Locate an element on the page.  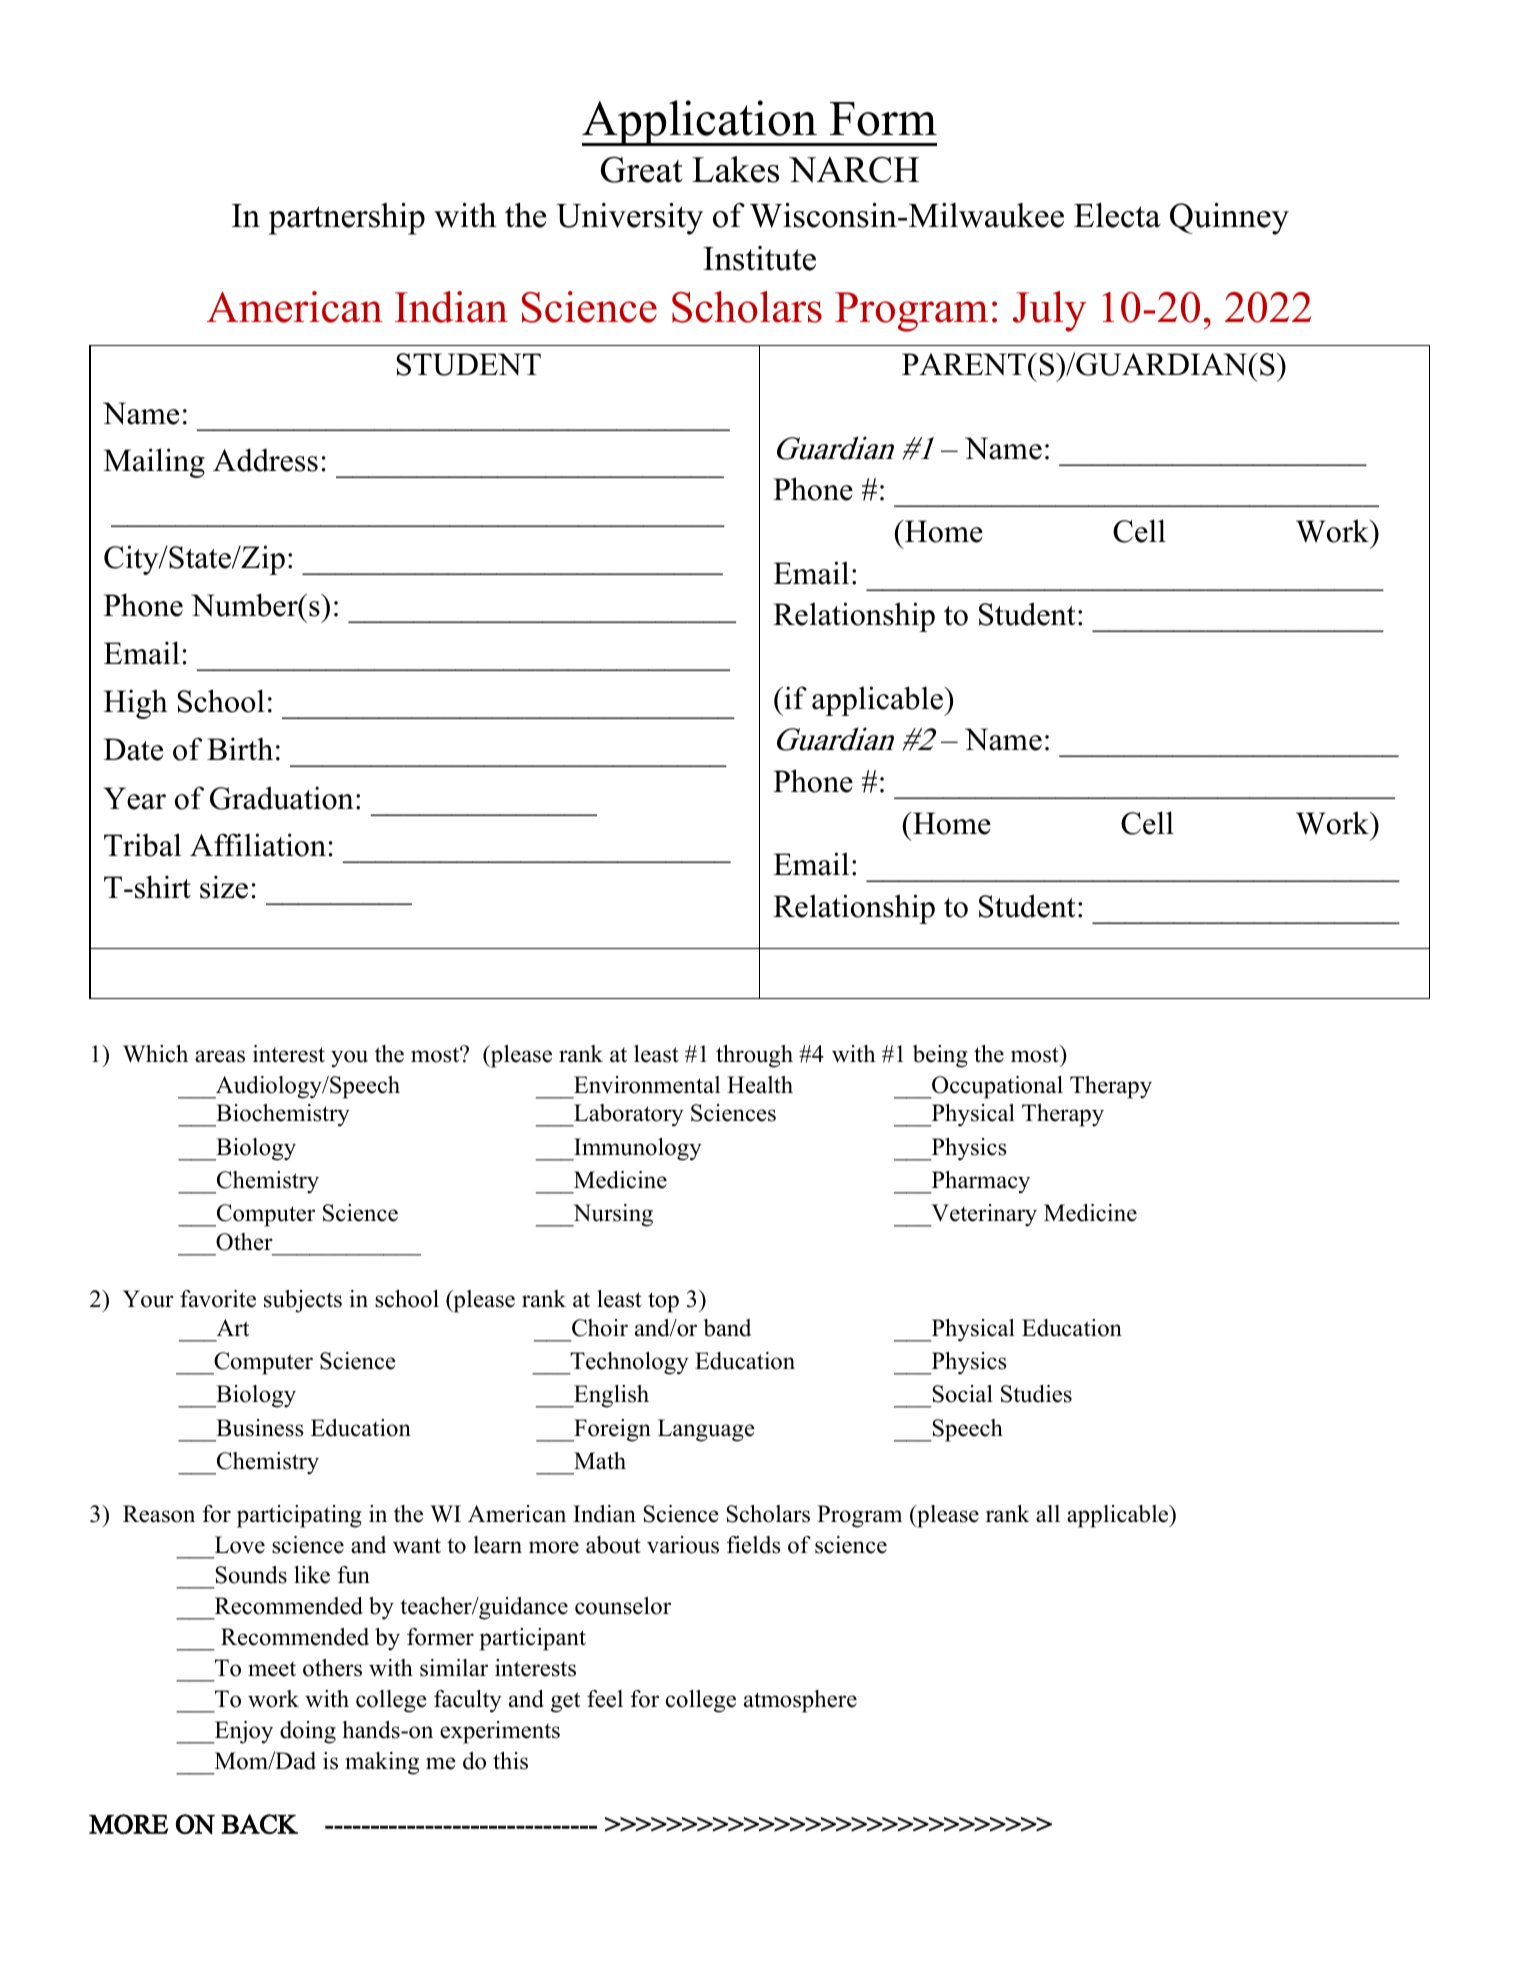
top is located at coordinates (663, 1302).
